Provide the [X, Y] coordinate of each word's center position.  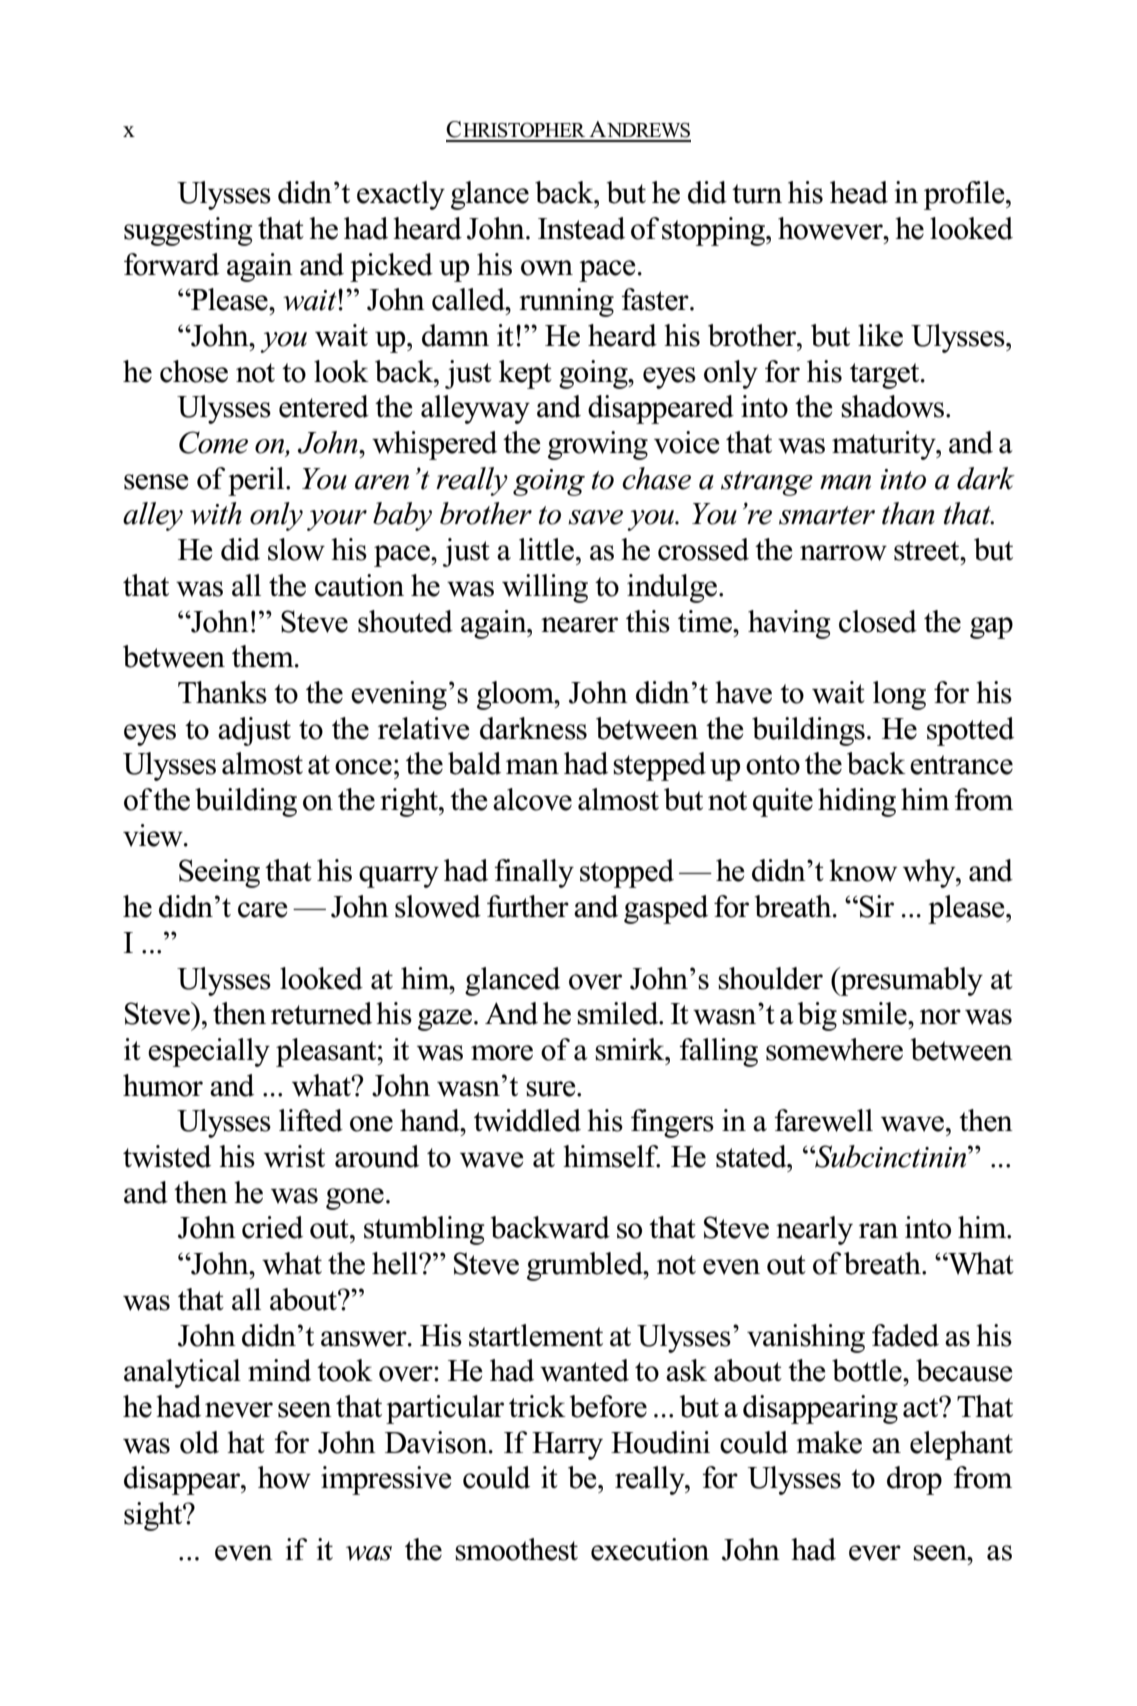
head [859, 192]
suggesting [188, 231]
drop [914, 1480]
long [899, 695]
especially [209, 1052]
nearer [579, 625]
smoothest [516, 1549]
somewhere [834, 1049]
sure [552, 1089]
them [264, 656]
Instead [581, 228]
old [199, 1442]
